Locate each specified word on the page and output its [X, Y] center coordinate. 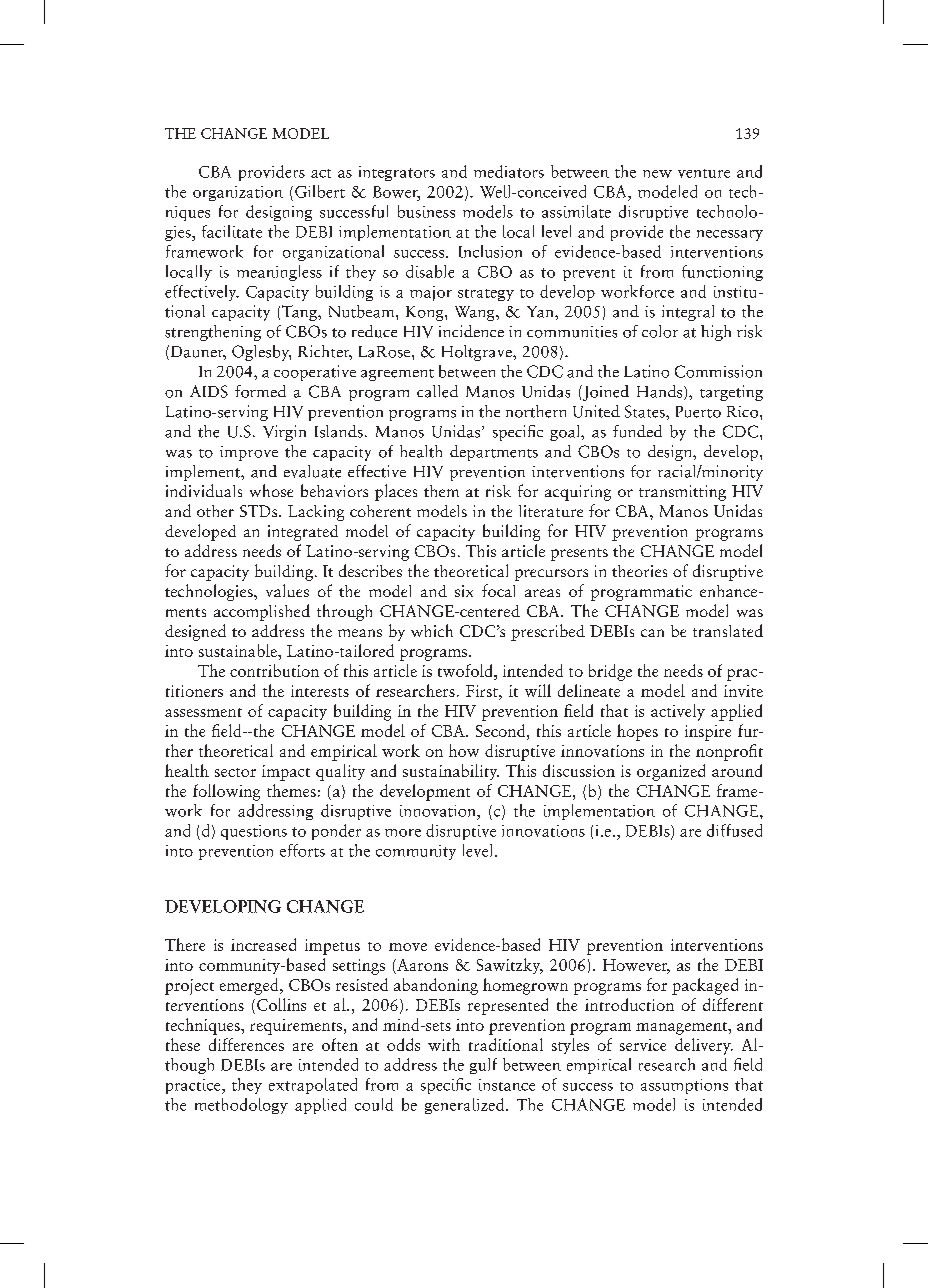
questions [254, 832]
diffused [734, 830]
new [657, 174]
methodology [241, 1106]
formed [260, 391]
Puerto [698, 412]
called [437, 391]
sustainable [239, 650]
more [403, 833]
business [426, 211]
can [652, 633]
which [432, 630]
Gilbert [320, 191]
